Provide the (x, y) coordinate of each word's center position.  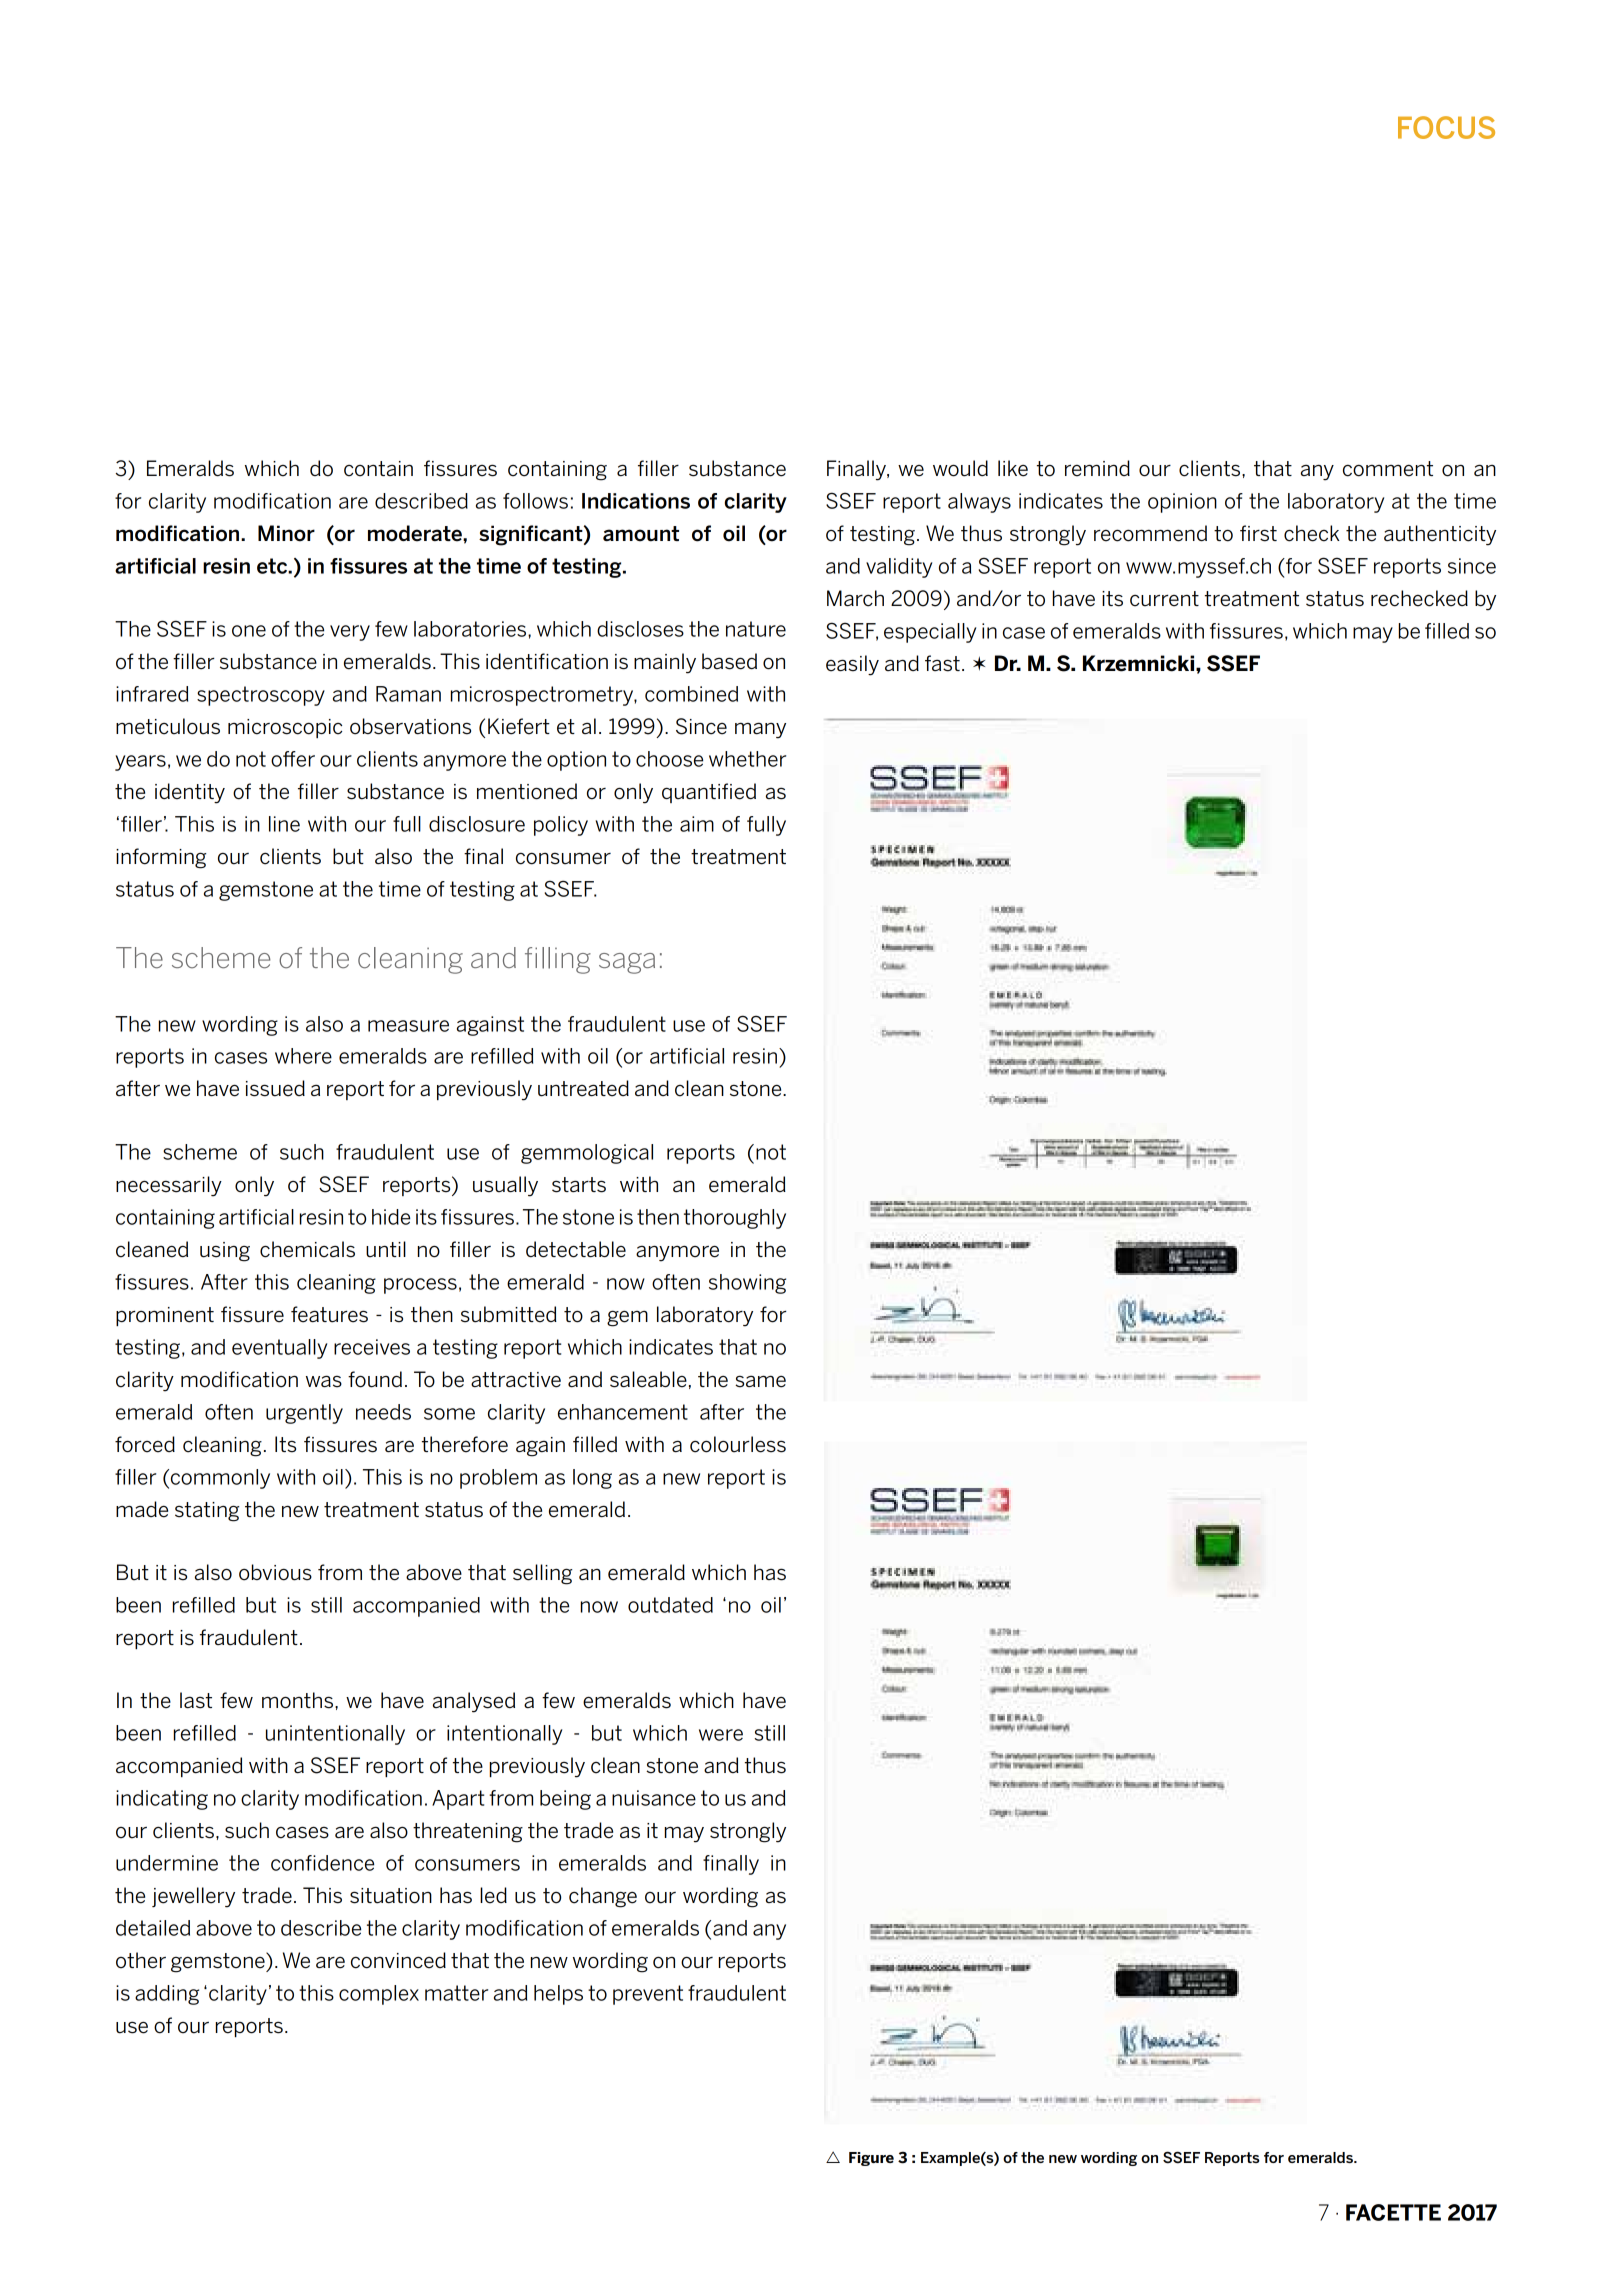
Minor (286, 533)
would (960, 468)
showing (747, 1284)
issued (275, 1088)
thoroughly (735, 1219)
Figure (871, 2159)
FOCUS (1446, 127)
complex (379, 1995)
